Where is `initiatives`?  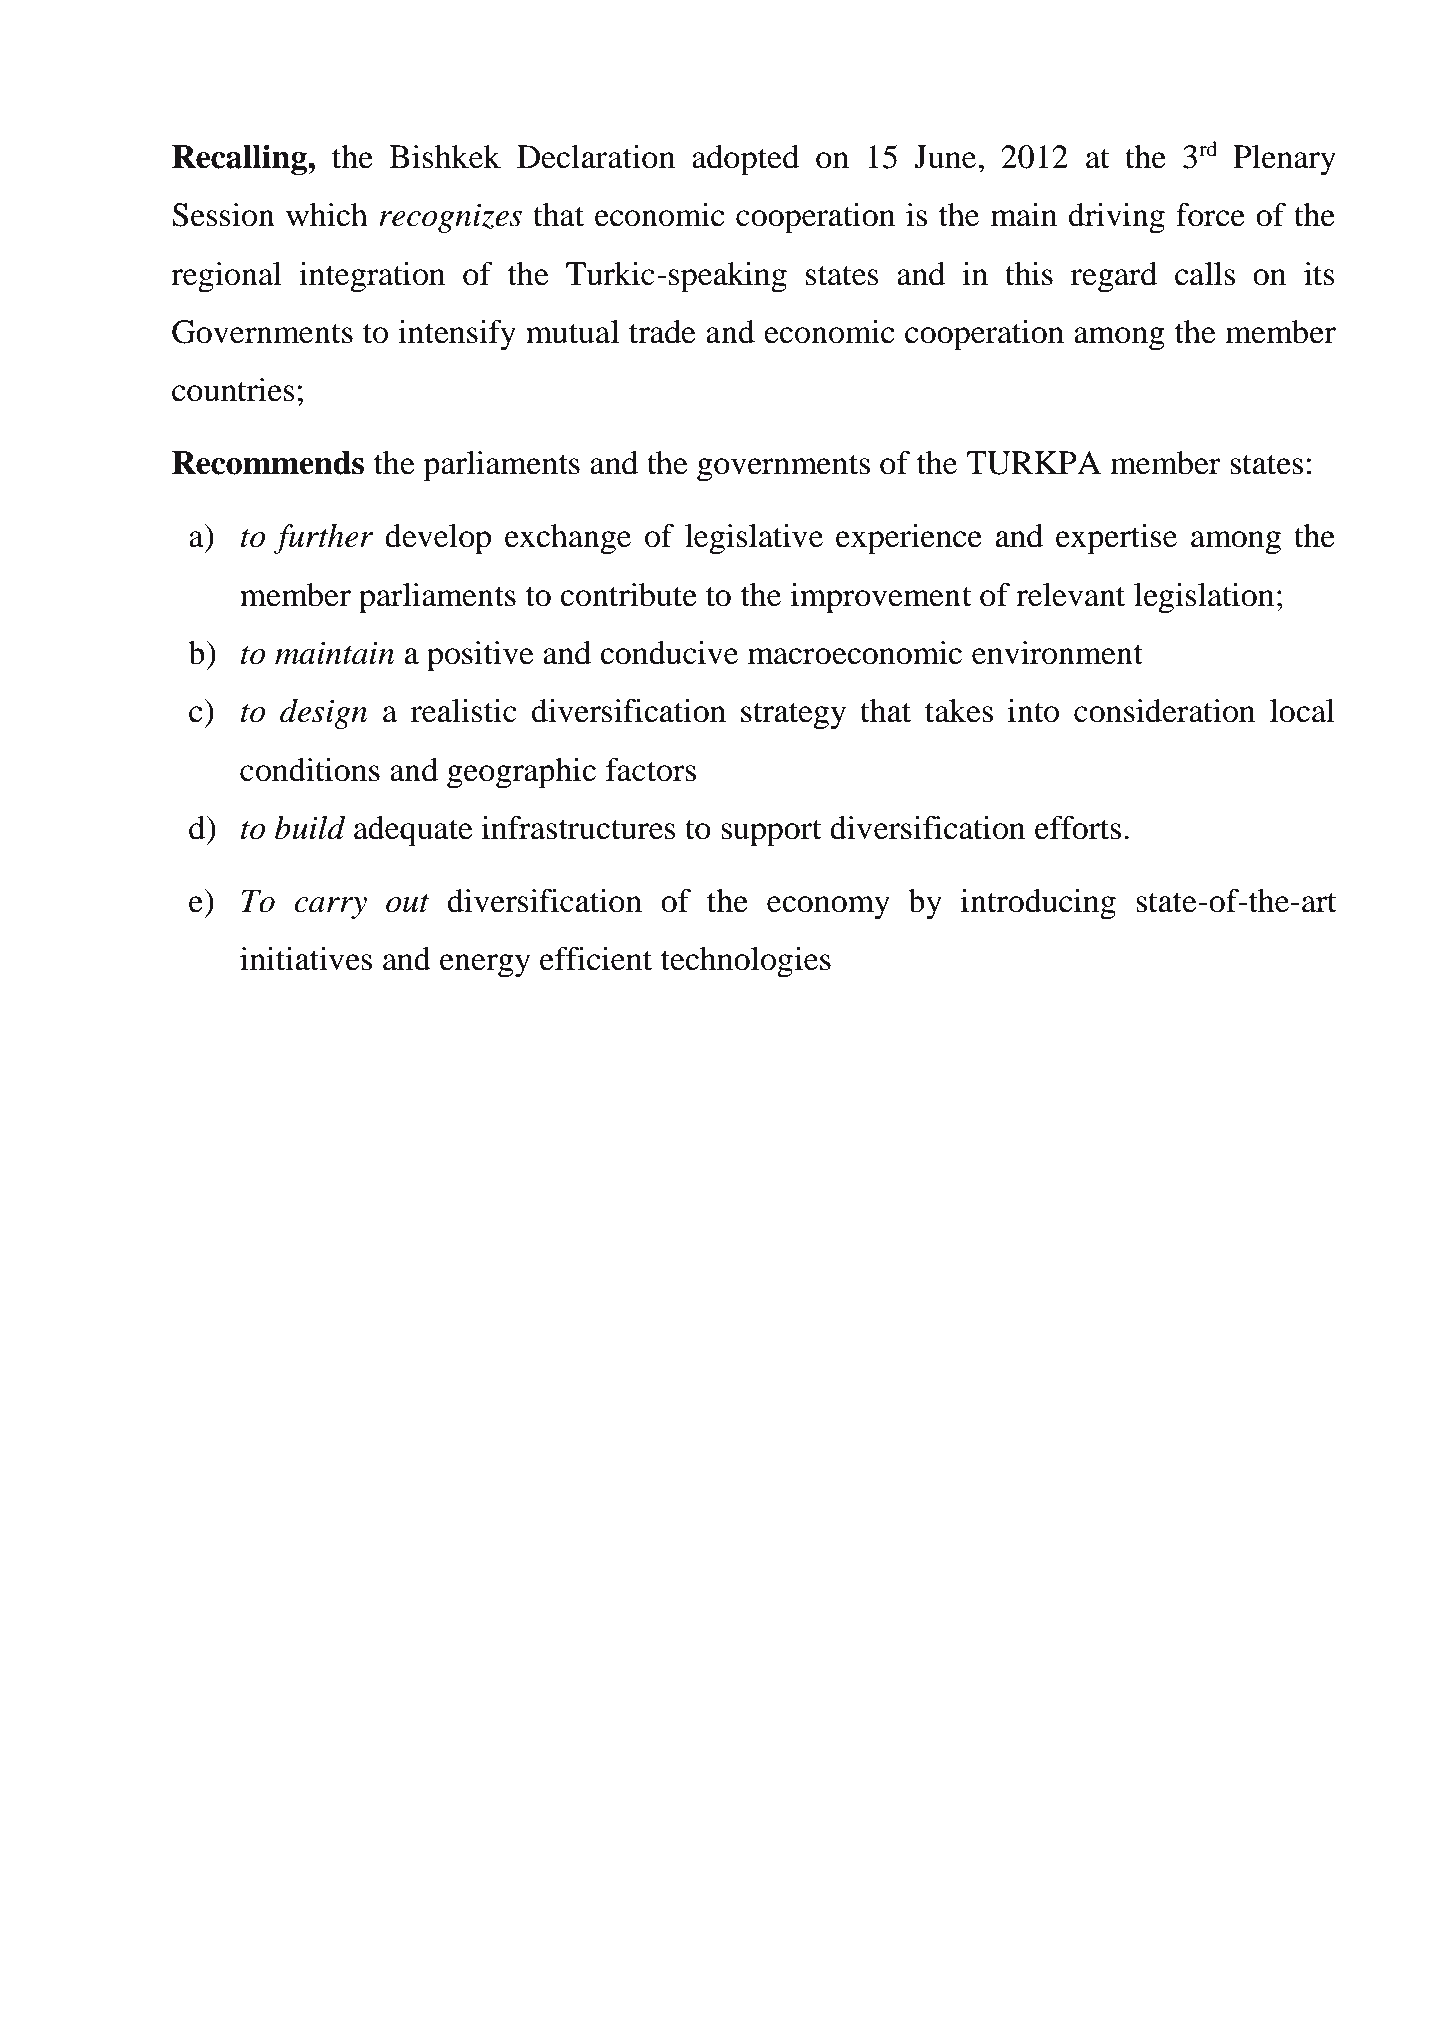
initiatives is located at coordinates (306, 959).
